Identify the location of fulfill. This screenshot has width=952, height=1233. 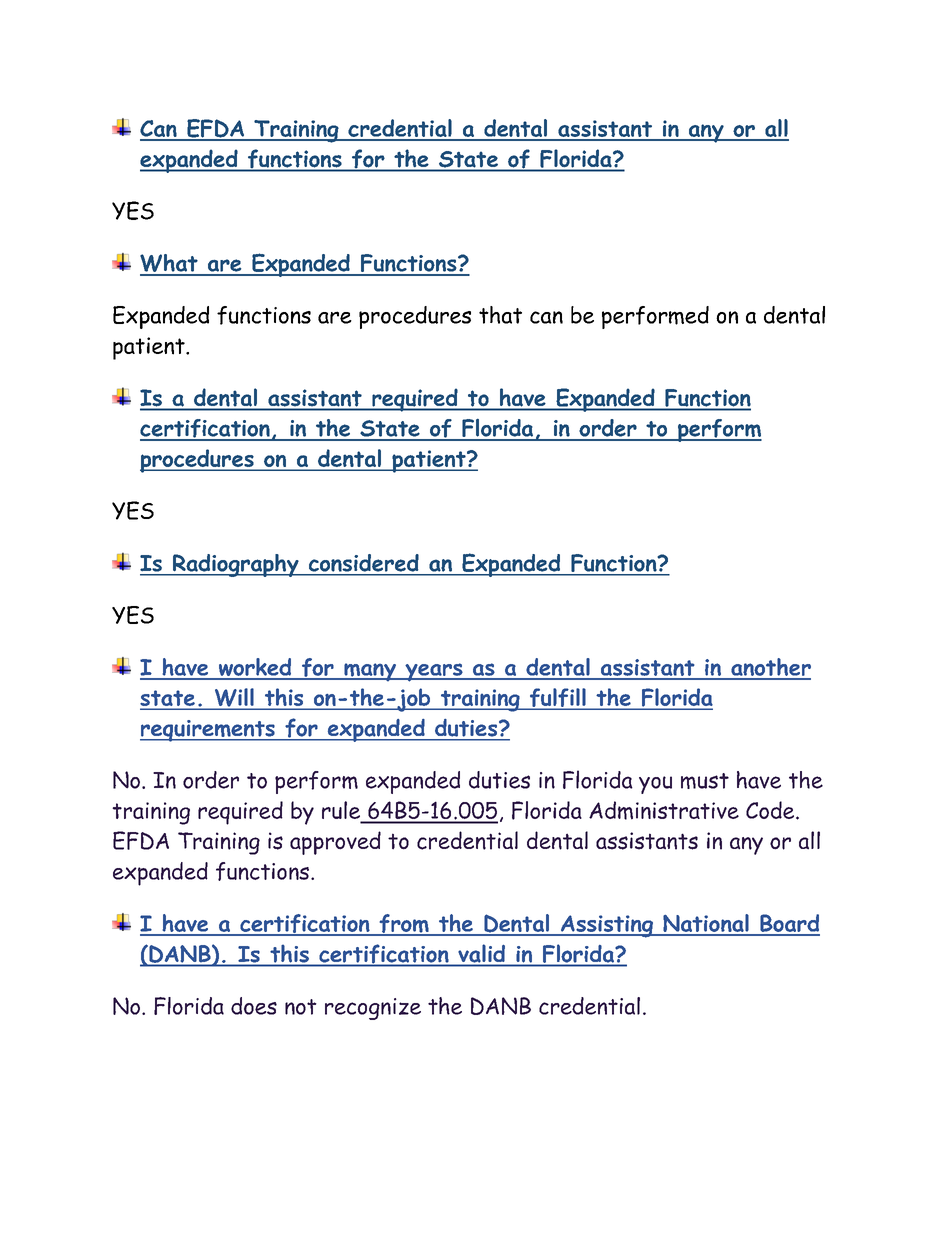
(557, 698).
